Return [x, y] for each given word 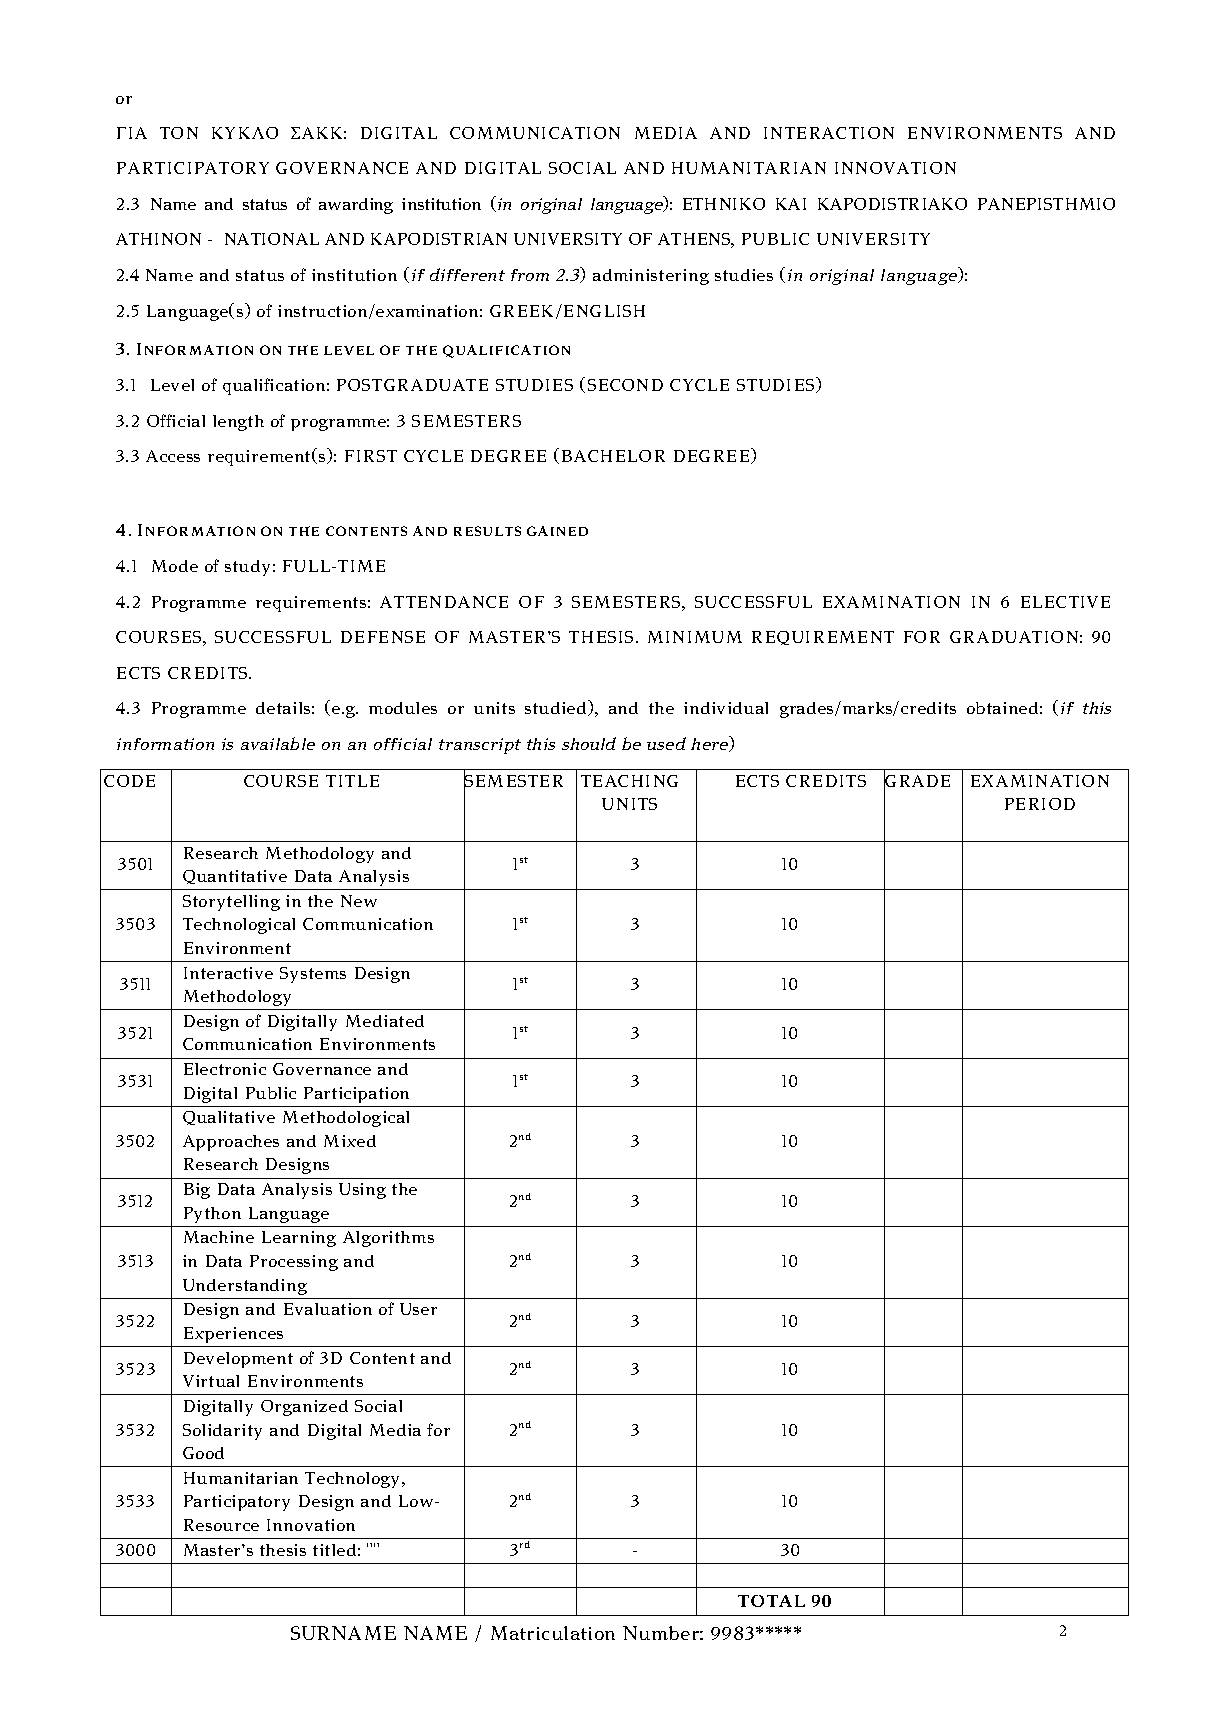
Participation [356, 1095]
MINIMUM [695, 637]
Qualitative [229, 1118]
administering [651, 277]
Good [203, 1453]
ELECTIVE [1065, 602]
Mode [175, 566]
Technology [354, 1480]
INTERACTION [829, 133]
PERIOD [1040, 804]
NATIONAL [272, 239]
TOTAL [771, 1601]
